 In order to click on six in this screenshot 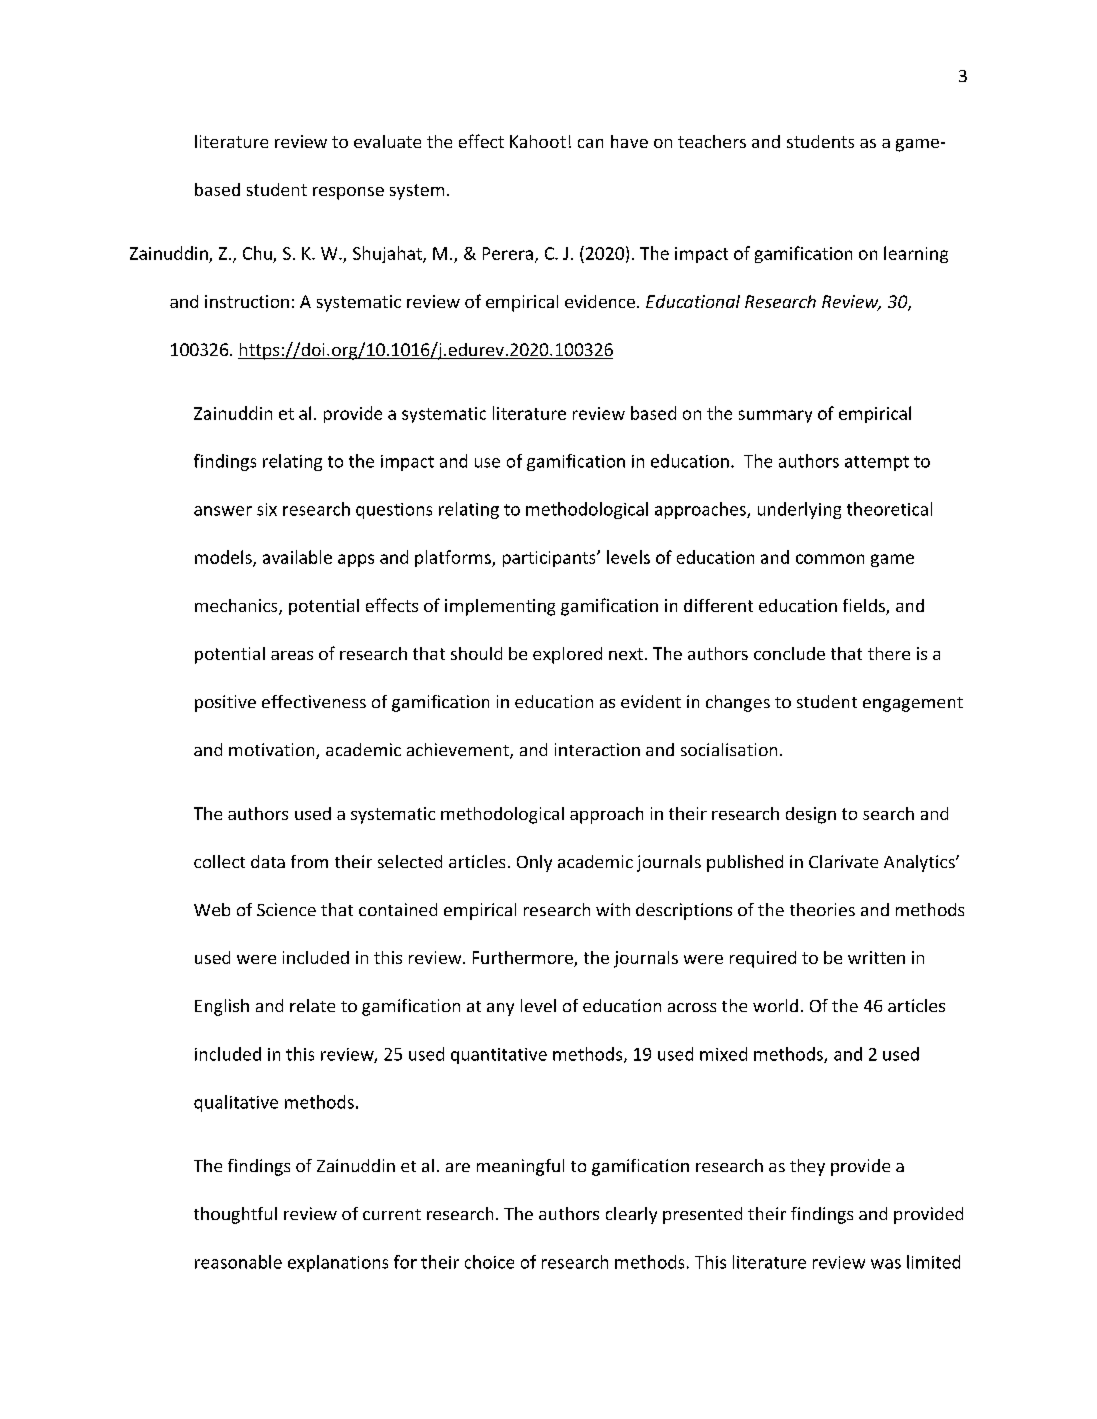, I will do `click(267, 509)`.
